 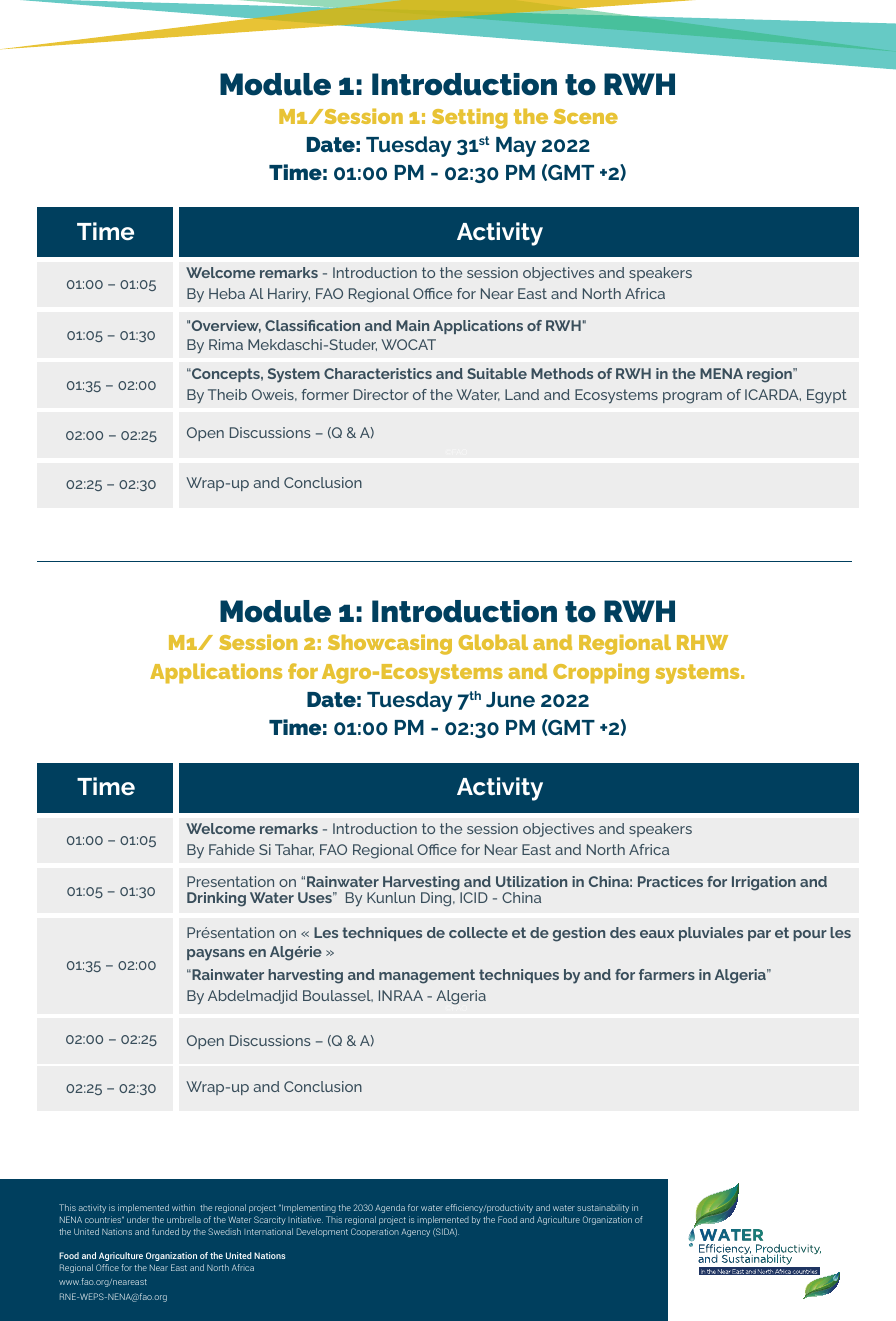 What do you see at coordinates (183, 1207) in the screenshot?
I see `within` at bounding box center [183, 1207].
